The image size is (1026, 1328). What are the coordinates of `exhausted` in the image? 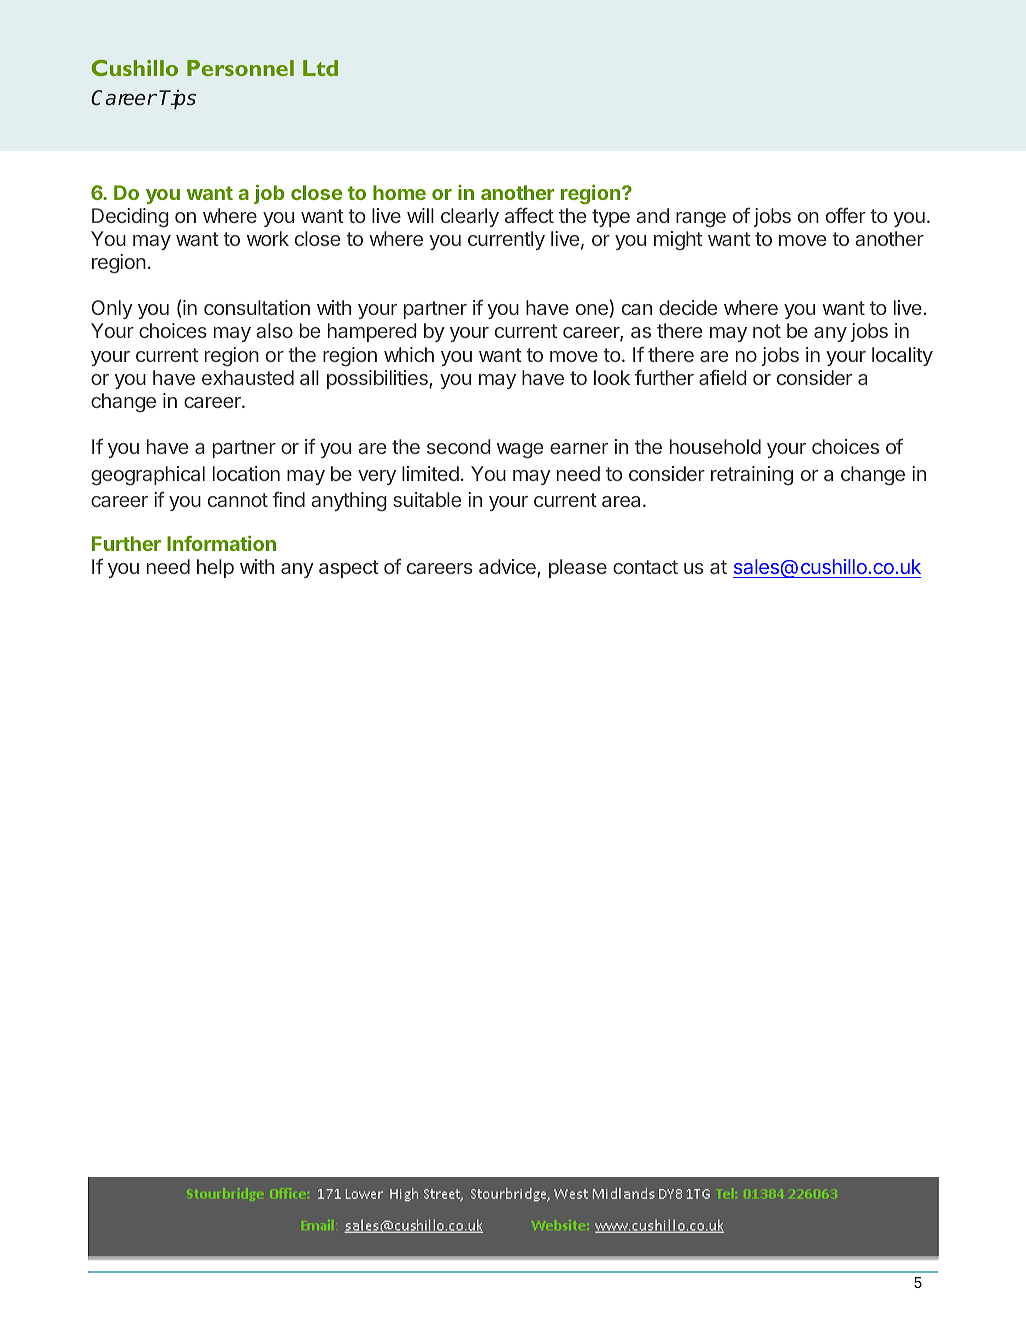 It's located at (248, 377).
